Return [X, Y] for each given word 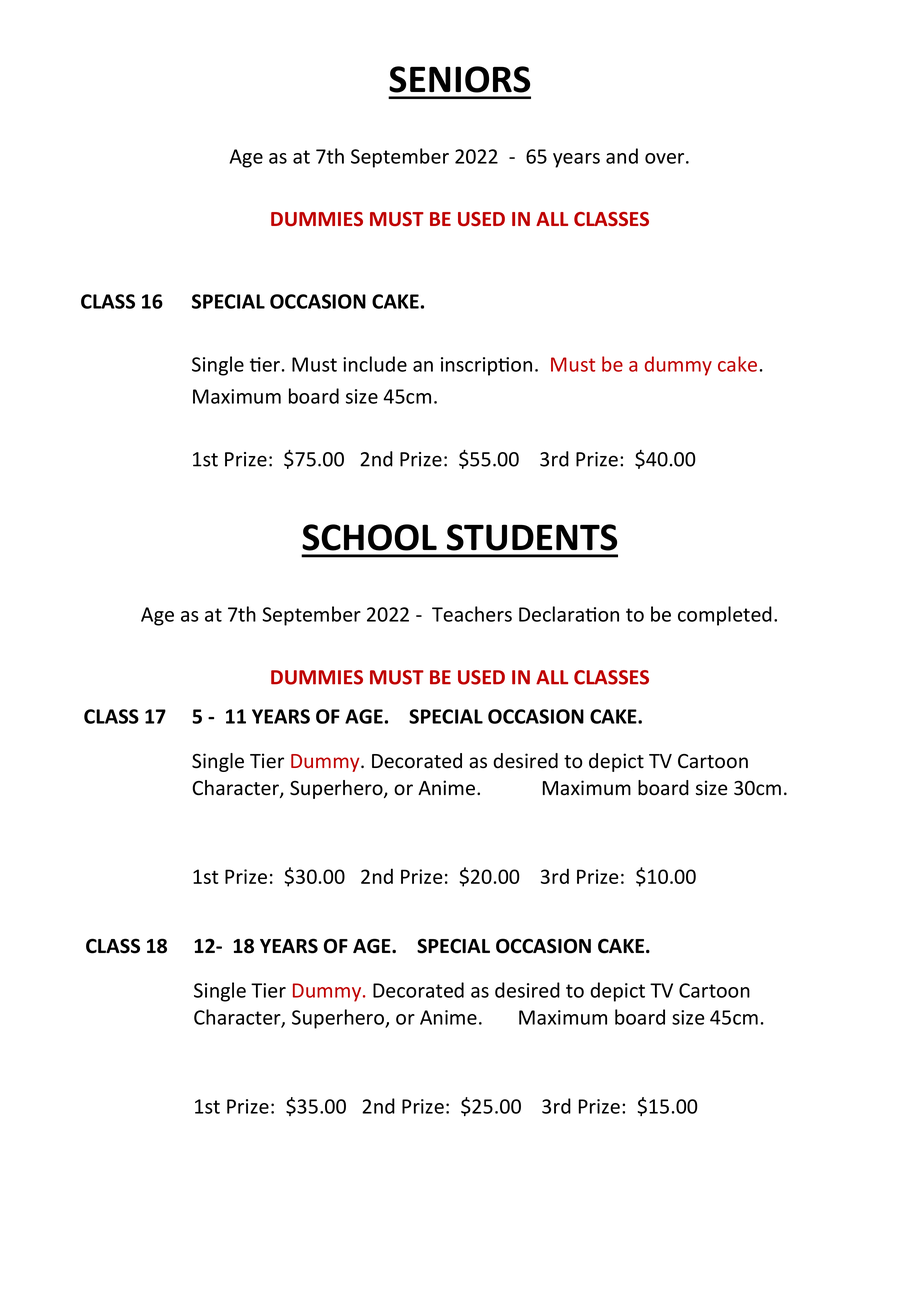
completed [725, 616]
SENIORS [459, 79]
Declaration [569, 614]
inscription [486, 366]
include [375, 364]
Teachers [472, 614]
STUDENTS [532, 537]
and [622, 156]
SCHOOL [369, 537]
